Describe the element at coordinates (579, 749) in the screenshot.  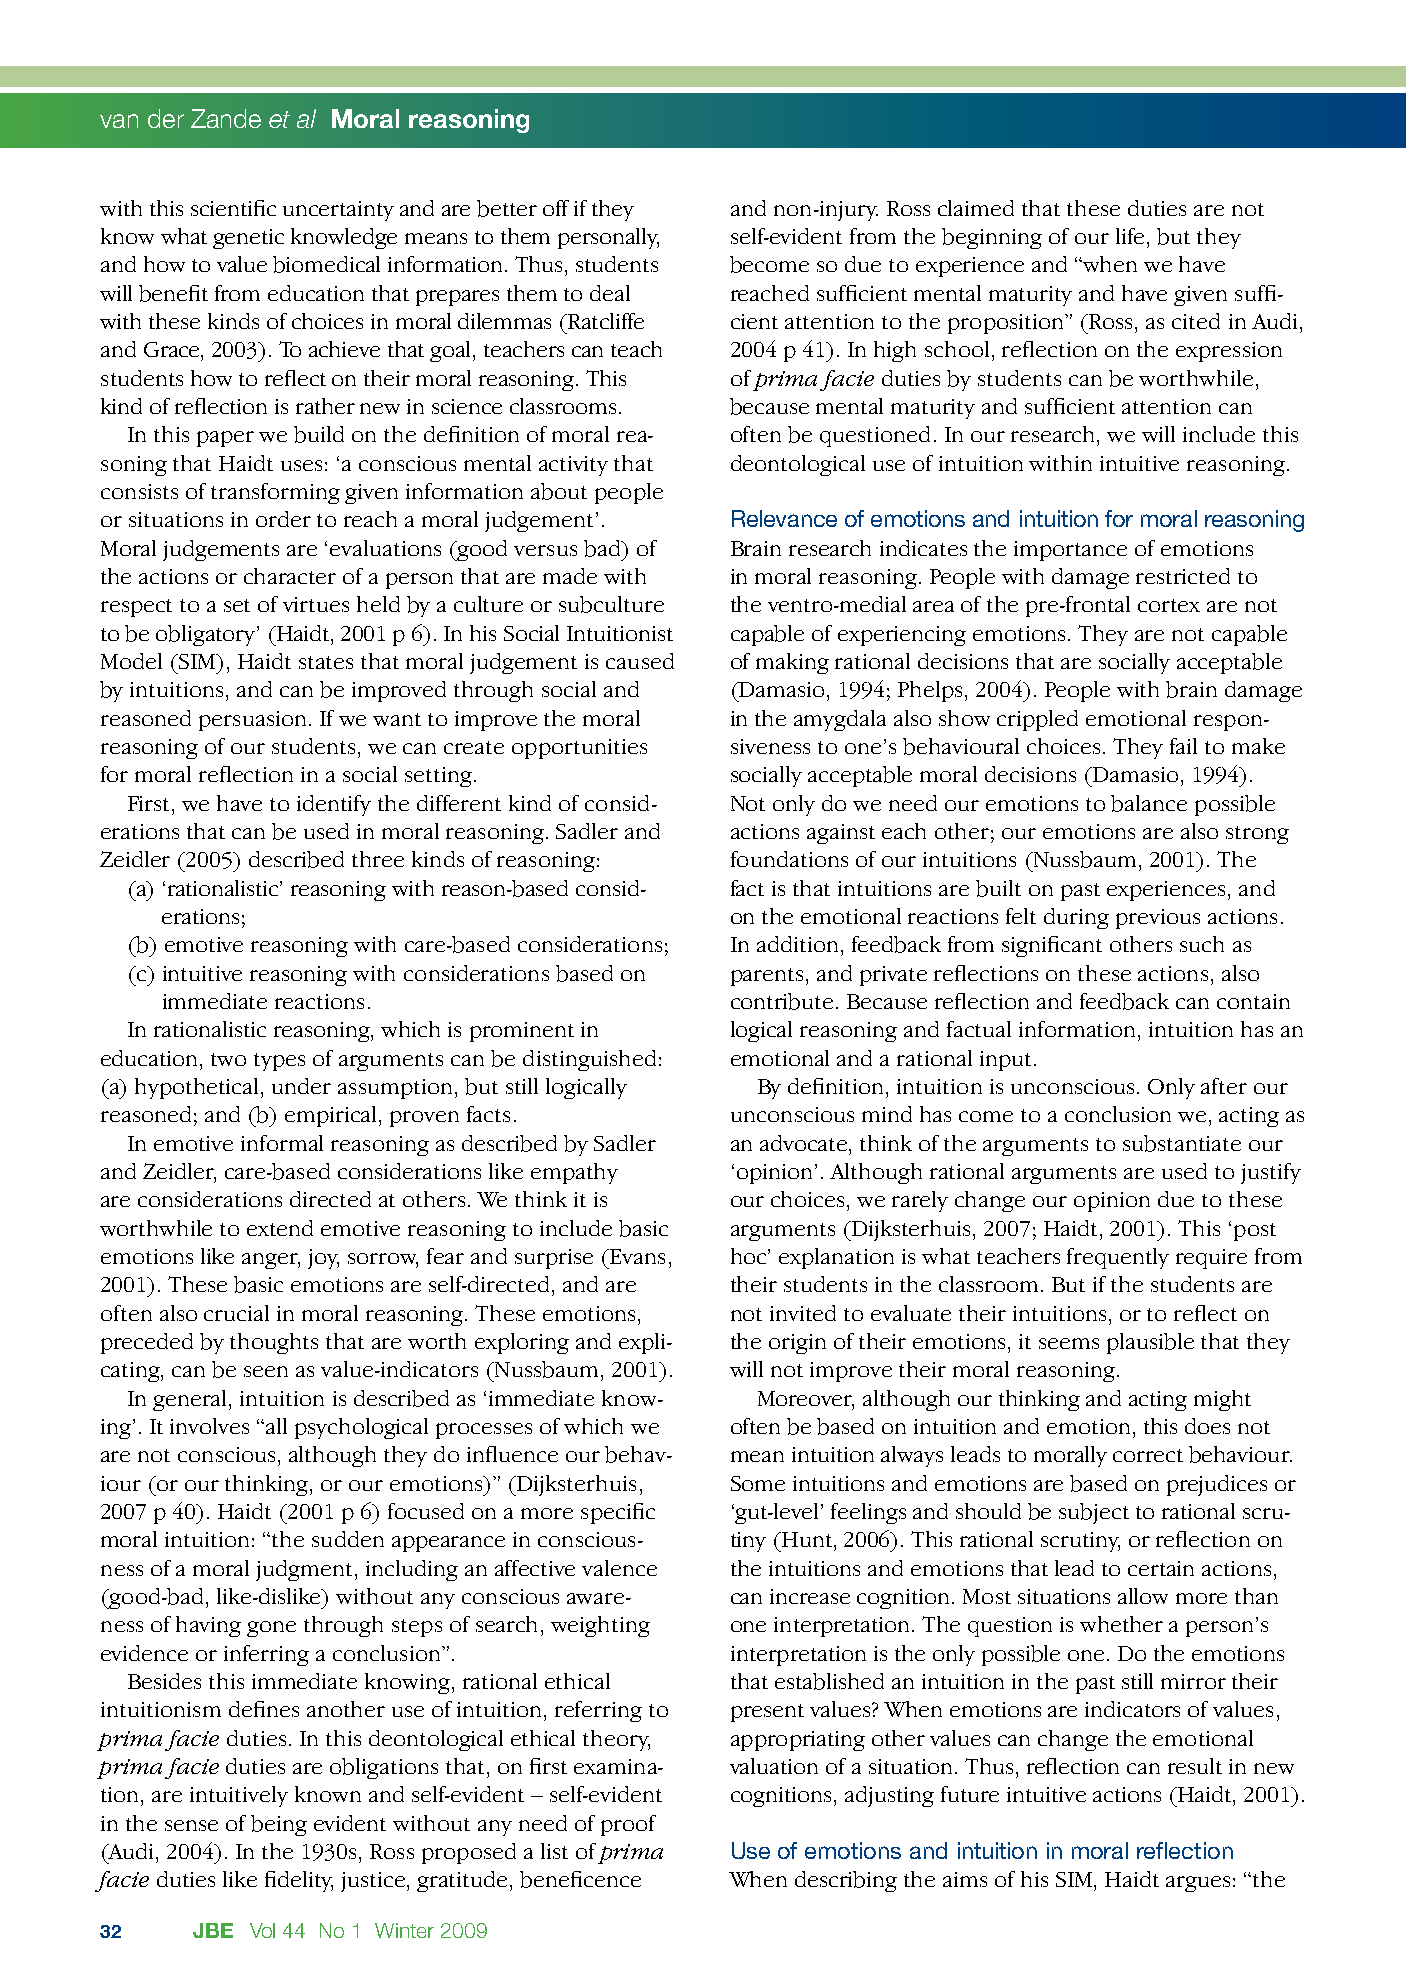
I see `opportunities` at that location.
